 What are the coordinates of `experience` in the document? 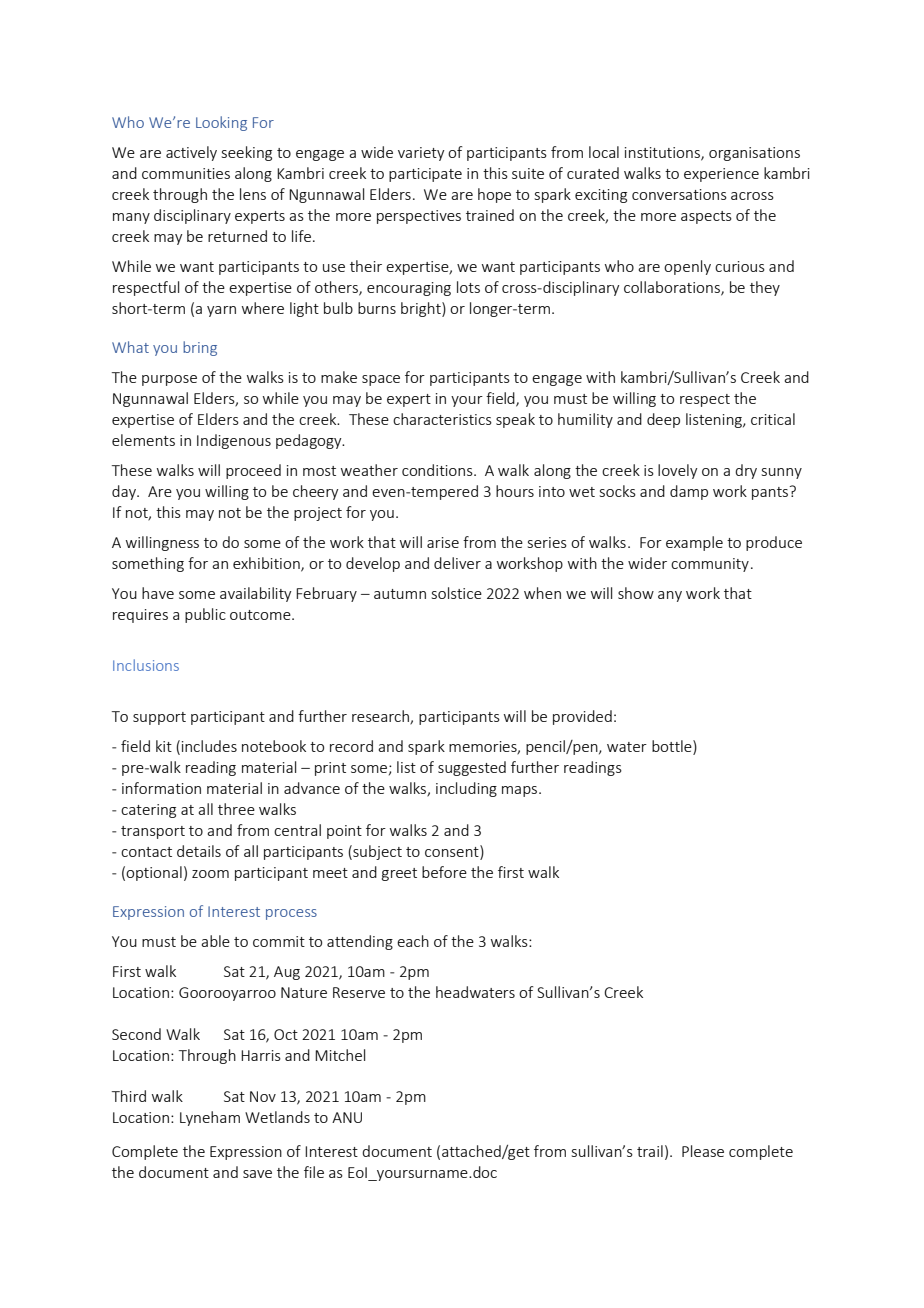 It's located at (721, 175).
